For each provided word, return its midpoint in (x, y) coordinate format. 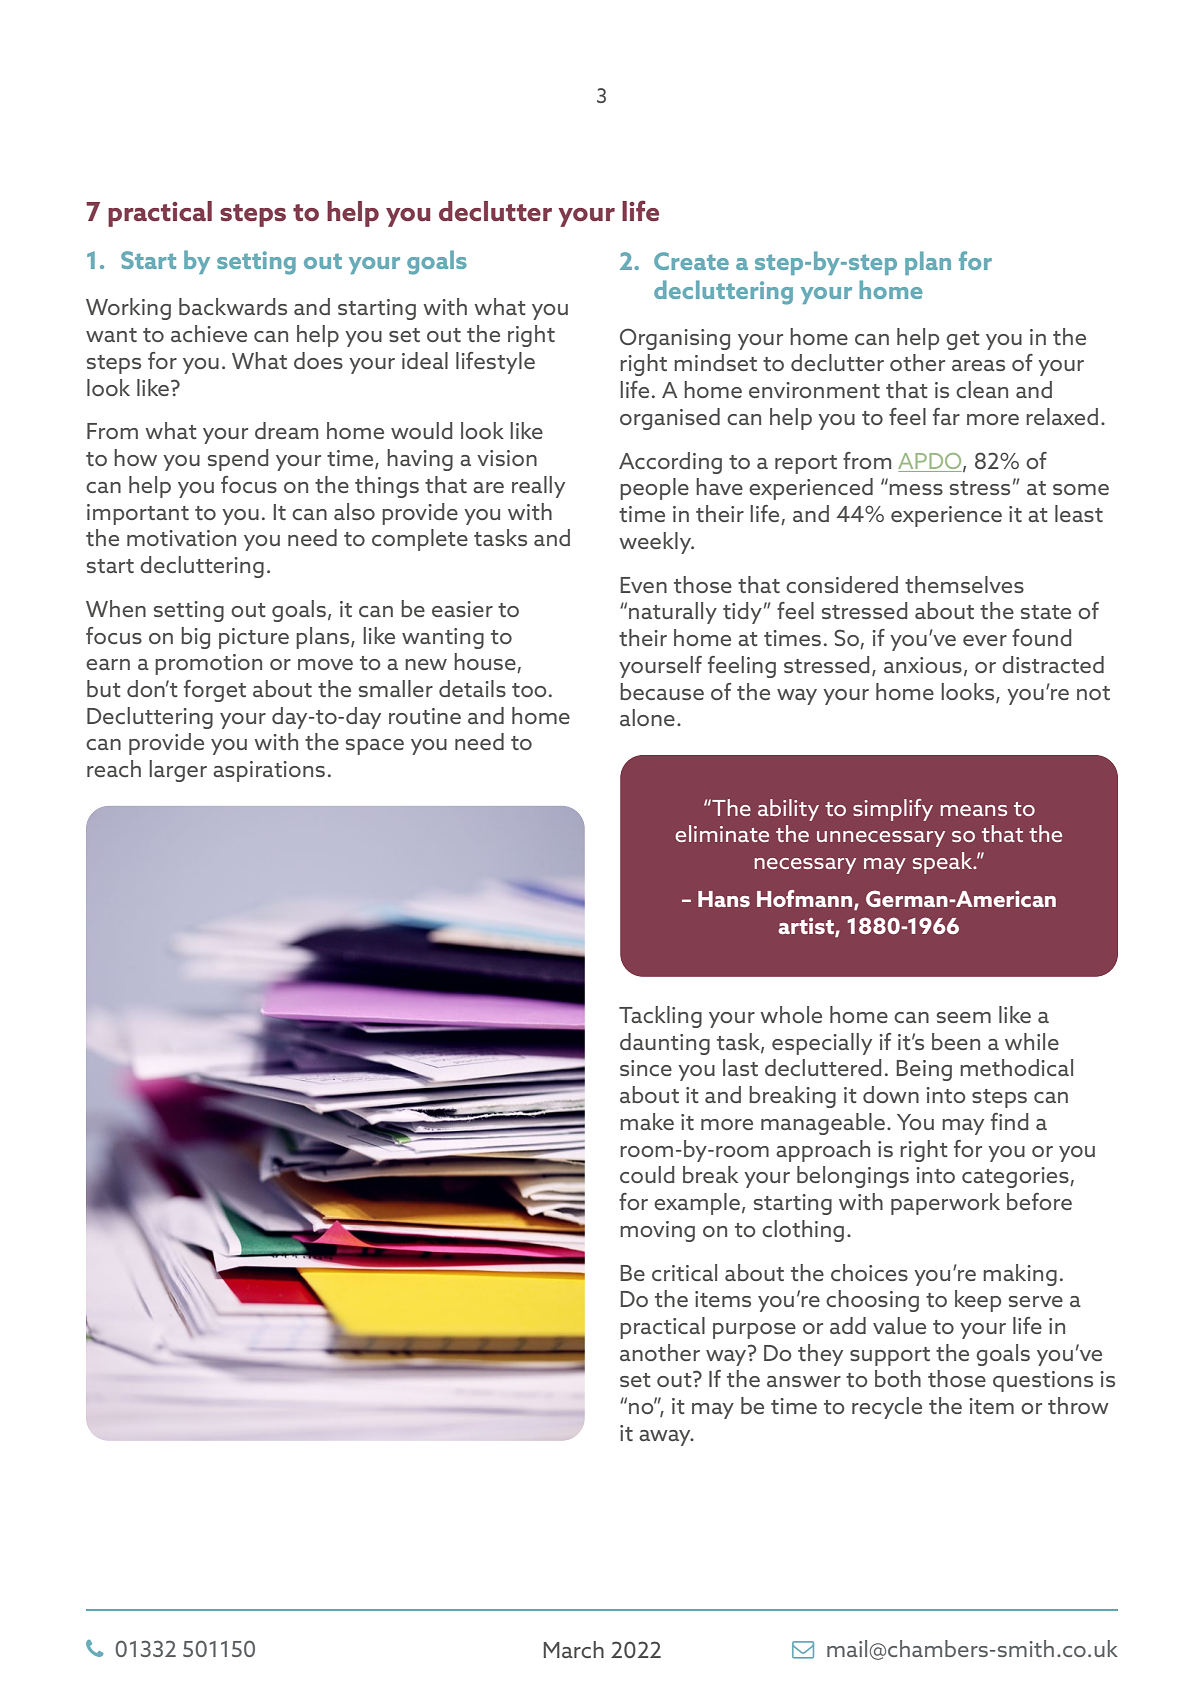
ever (985, 640)
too (529, 690)
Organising (675, 339)
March (573, 1649)
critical (684, 1272)
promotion (208, 664)
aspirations (269, 771)
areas (978, 365)
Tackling (660, 1017)
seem (964, 1017)
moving (657, 1231)
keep (978, 1301)
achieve (209, 333)
